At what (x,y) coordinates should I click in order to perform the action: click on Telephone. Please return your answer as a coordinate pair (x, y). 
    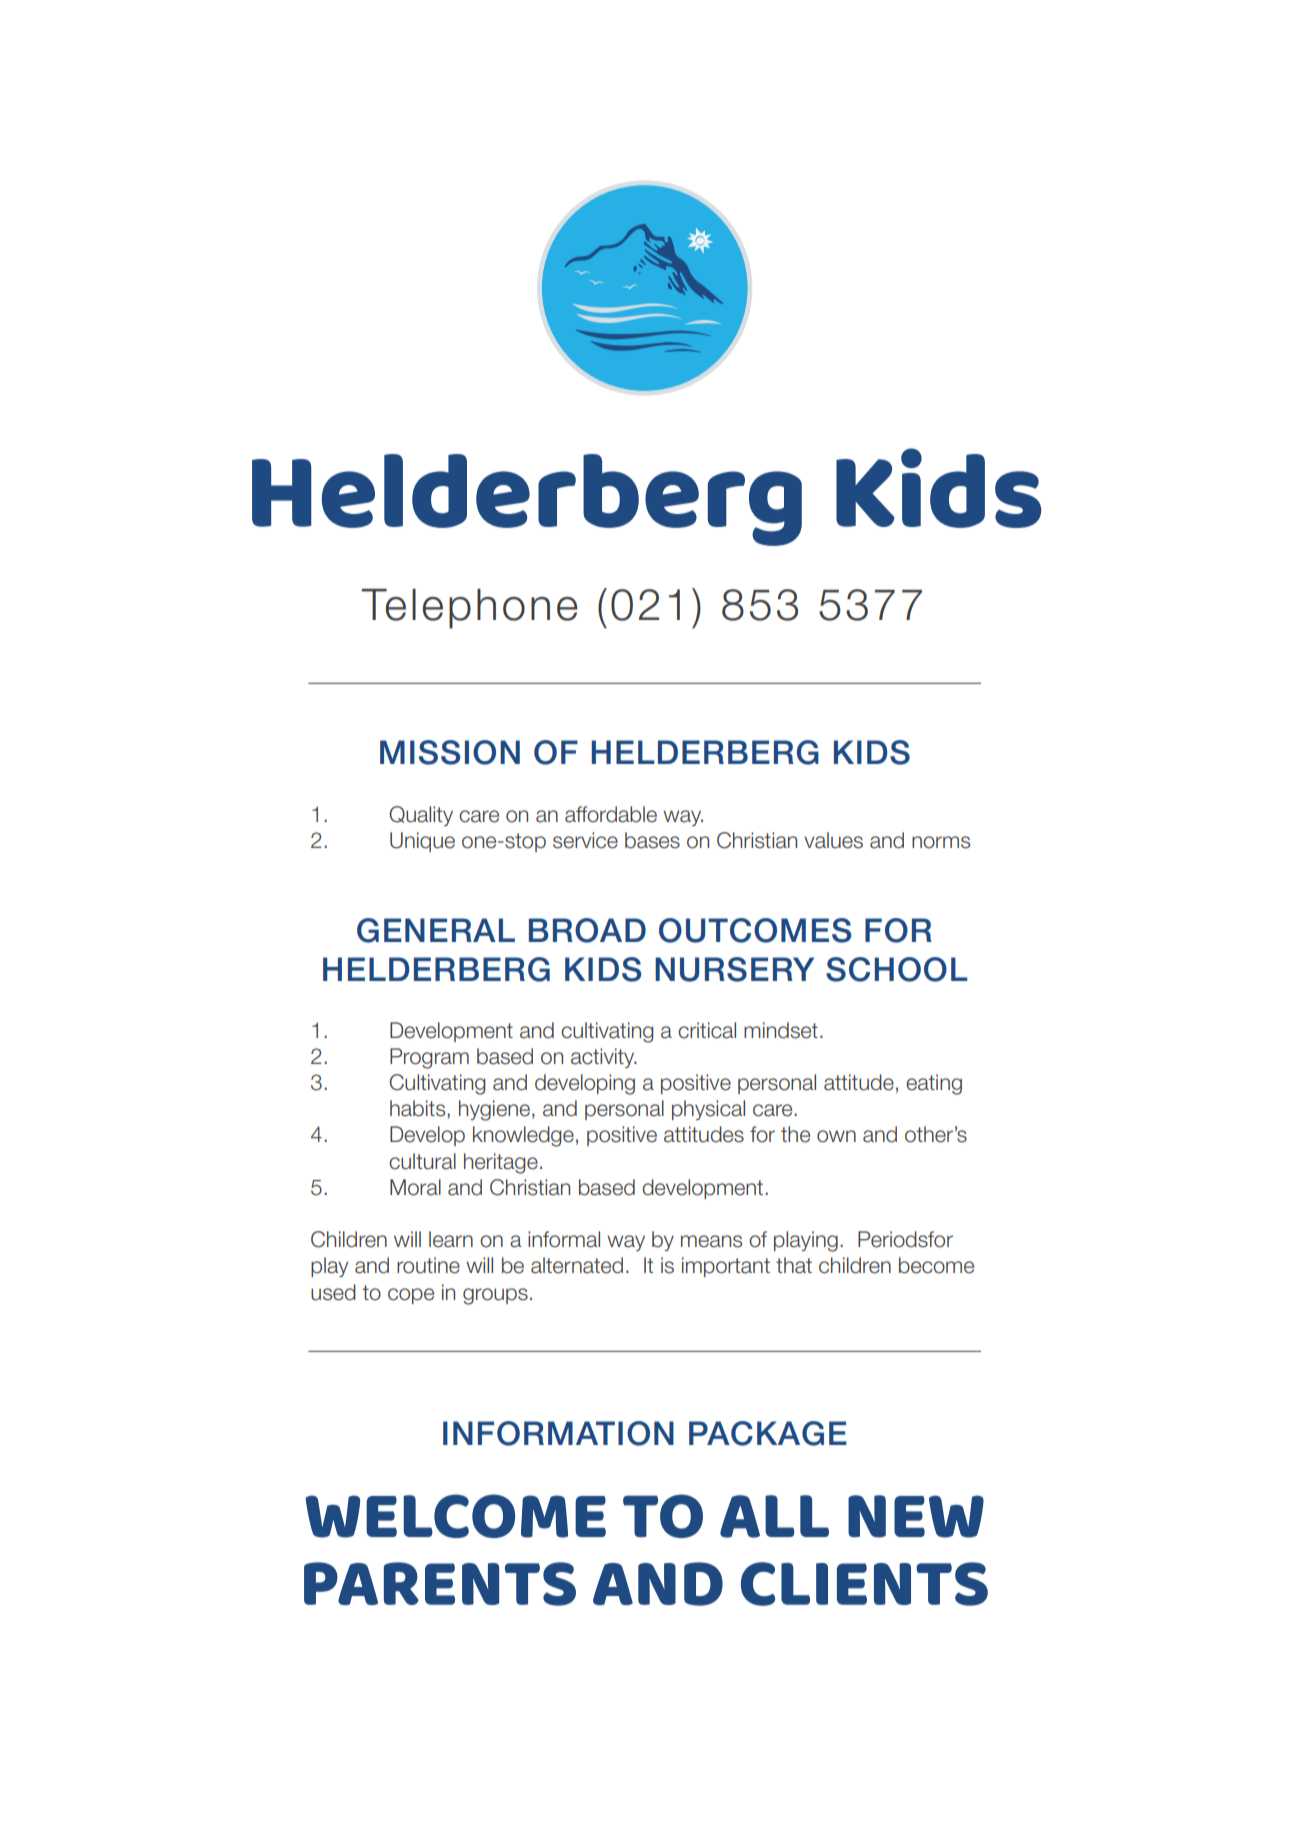
    Looking at the image, I should click on (469, 609).
